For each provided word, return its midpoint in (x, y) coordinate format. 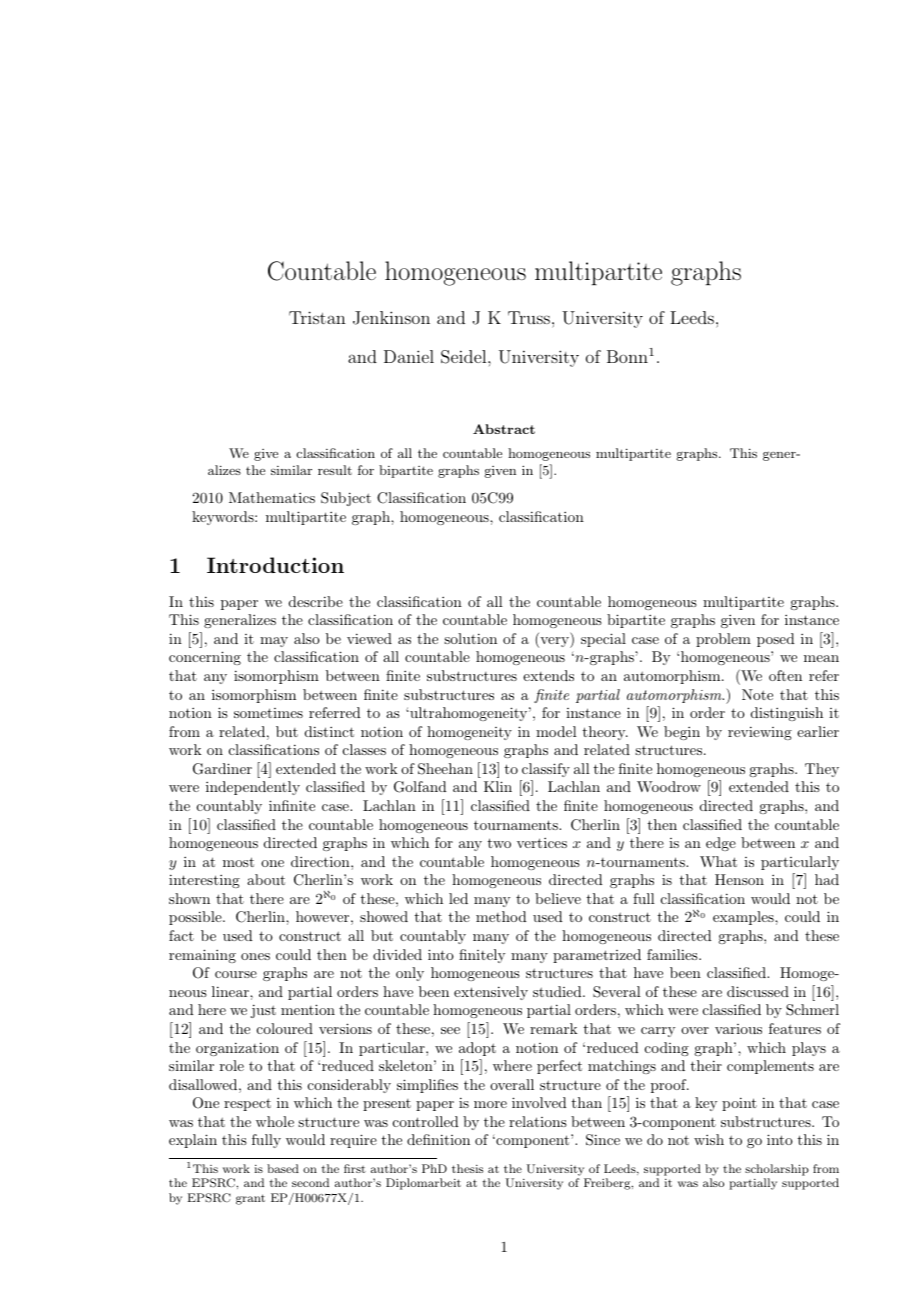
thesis (467, 1168)
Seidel (465, 357)
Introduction (275, 565)
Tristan (317, 317)
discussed (758, 991)
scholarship (777, 1170)
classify (546, 770)
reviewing (760, 733)
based (283, 1168)
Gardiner (222, 769)
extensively (491, 993)
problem (723, 640)
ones (255, 956)
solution (470, 638)
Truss (529, 317)
